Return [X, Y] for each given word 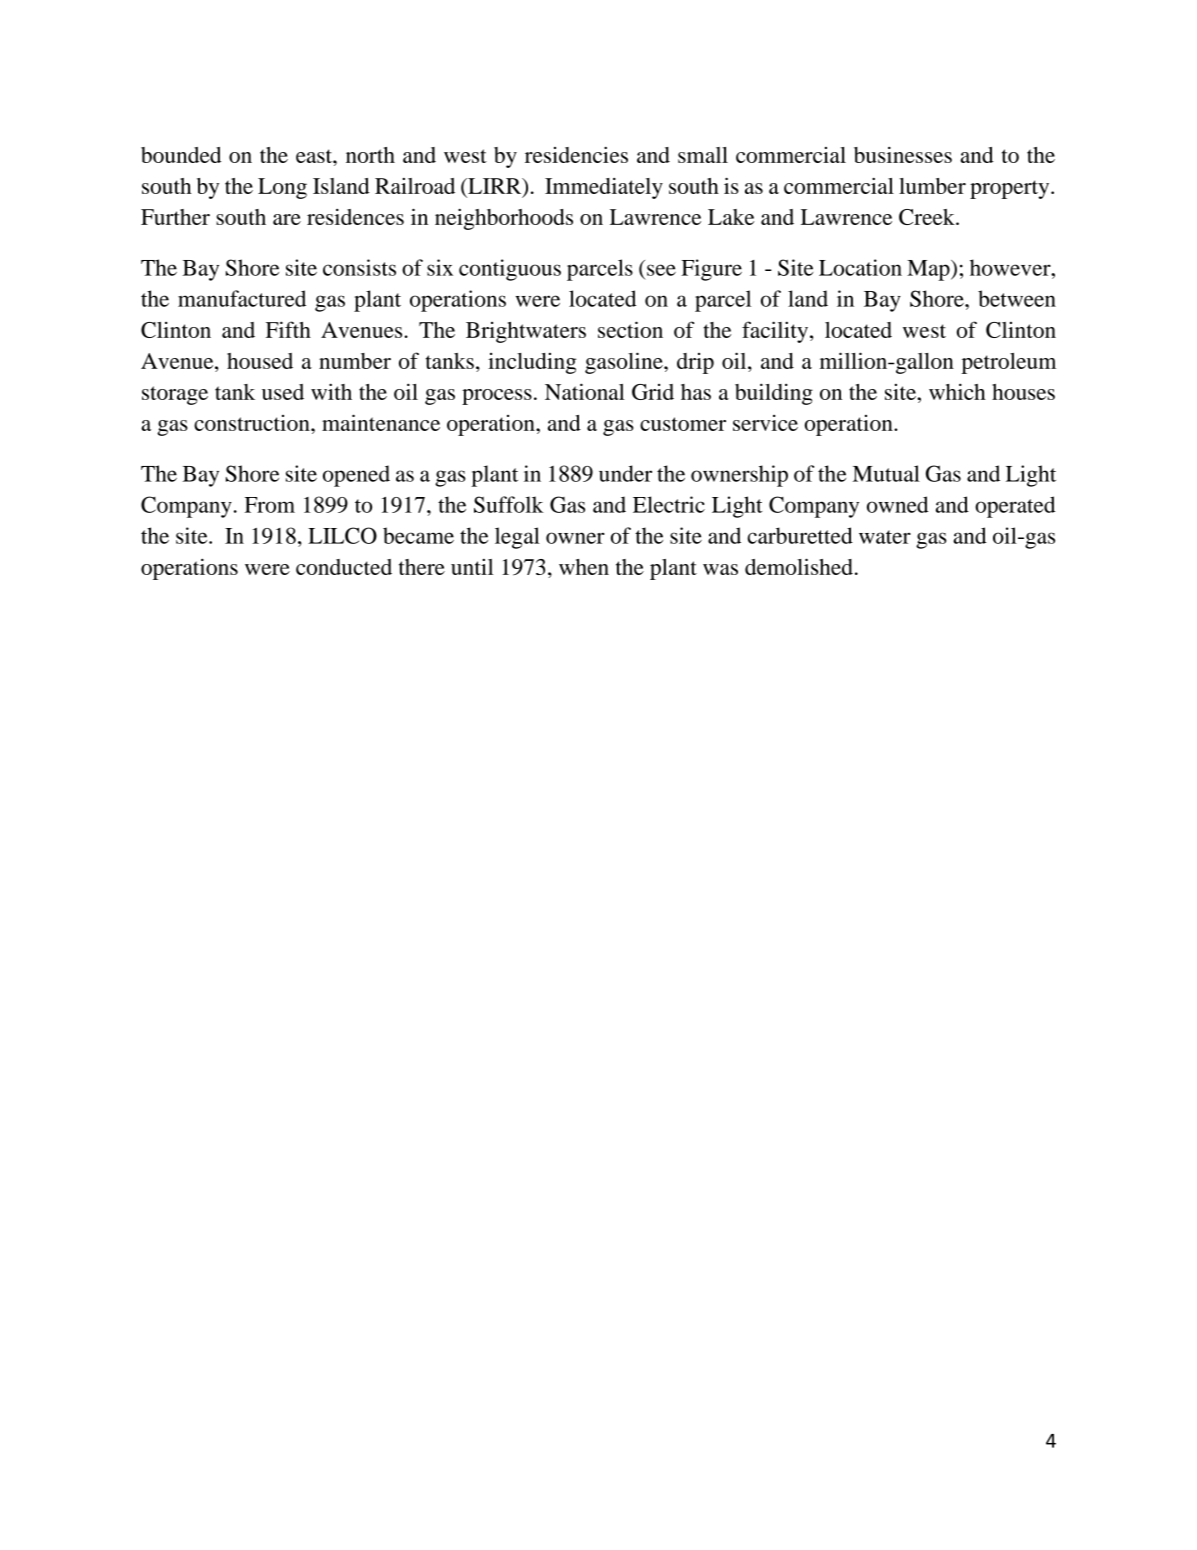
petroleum [1009, 363]
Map [929, 270]
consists [359, 267]
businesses [903, 155]
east [315, 156]
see [661, 270]
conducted [344, 567]
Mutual [886, 473]
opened [356, 476]
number [355, 361]
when [584, 567]
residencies [576, 155]
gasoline [625, 363]
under [625, 473]
